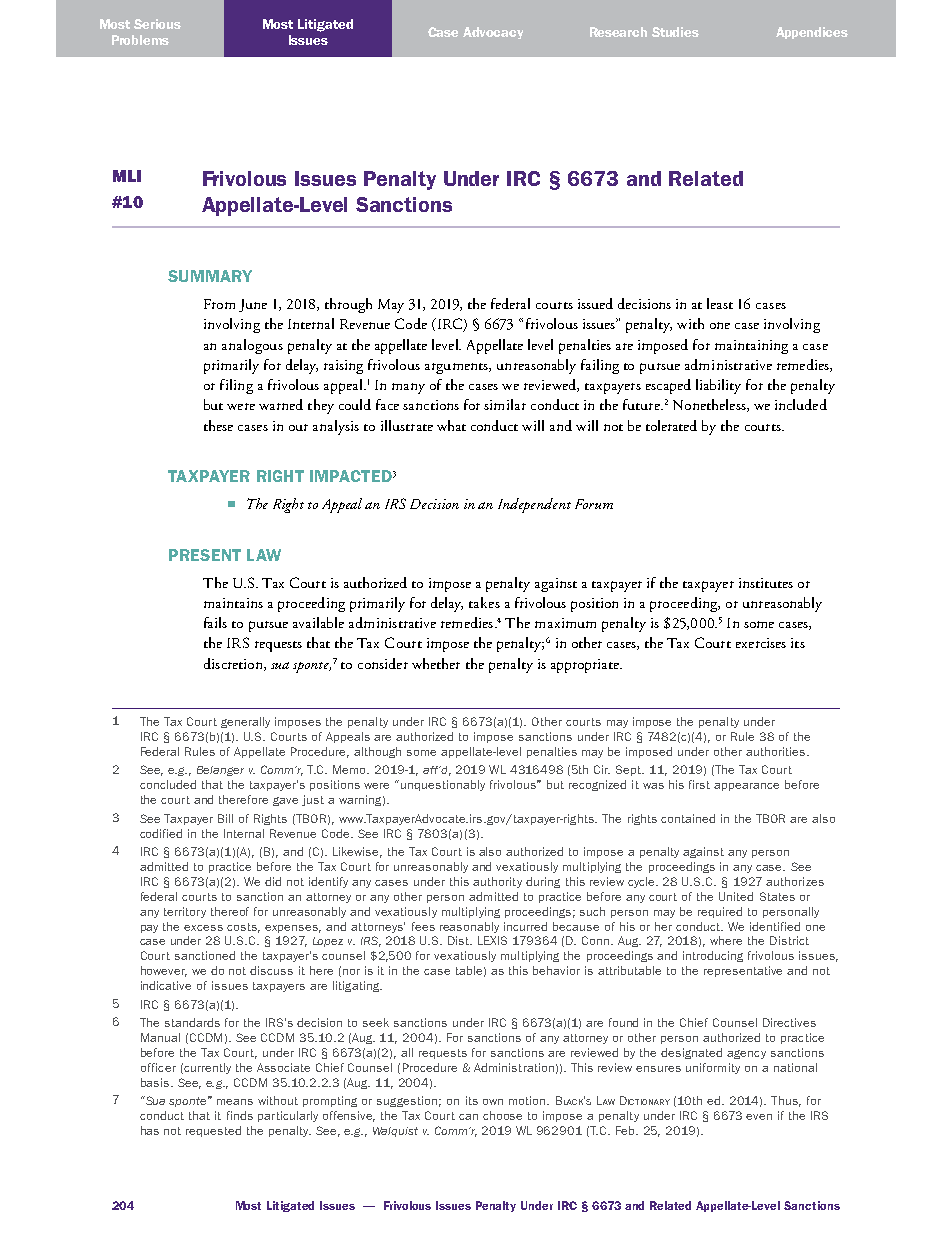 The width and height of the screenshot is (952, 1233). Describe the element at coordinates (766, 583) in the screenshot. I see `institutes` at that location.
